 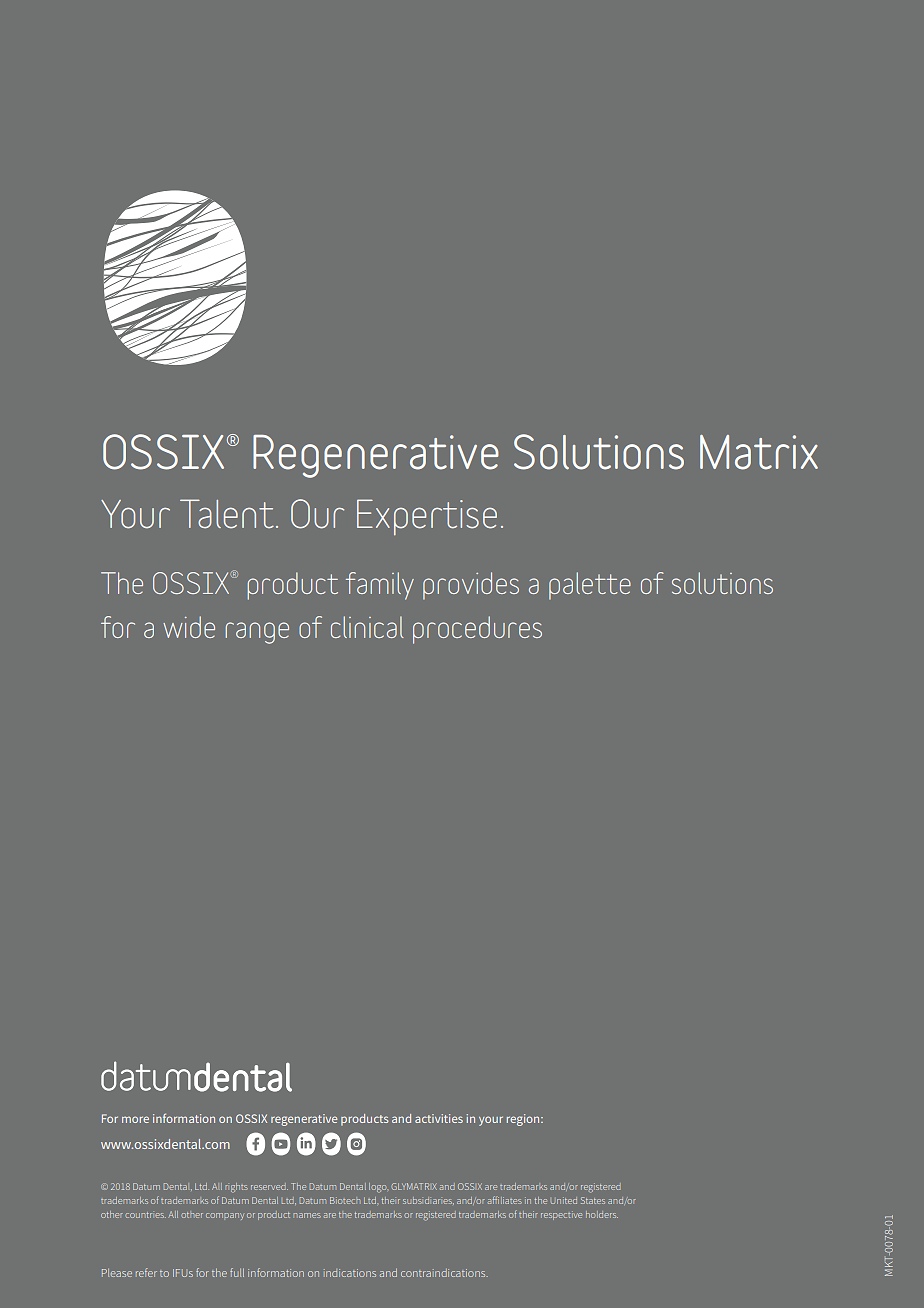 What do you see at coordinates (561, 1215) in the screenshot?
I see `respective` at bounding box center [561, 1215].
